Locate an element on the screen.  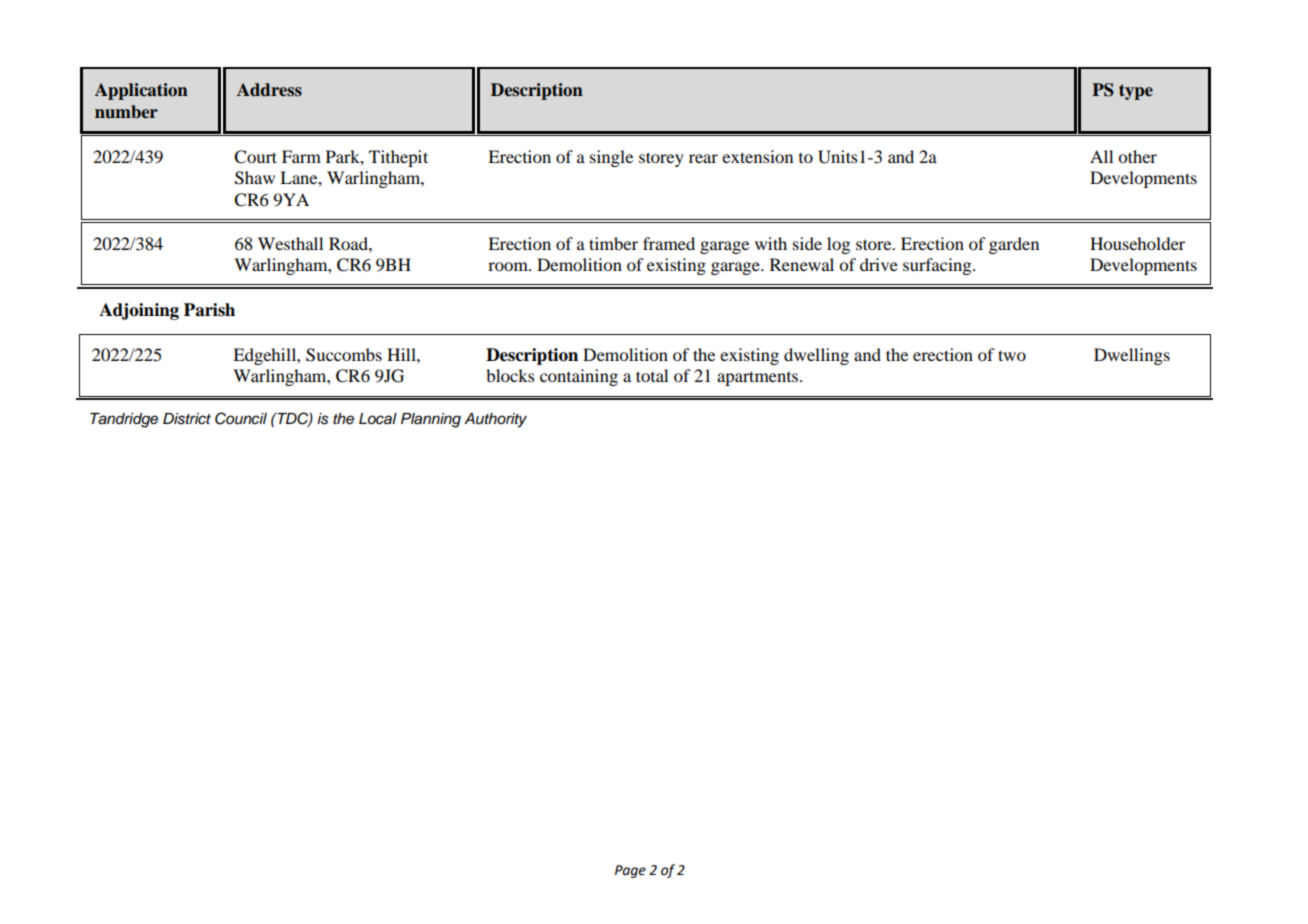
Council is located at coordinates (241, 418).
